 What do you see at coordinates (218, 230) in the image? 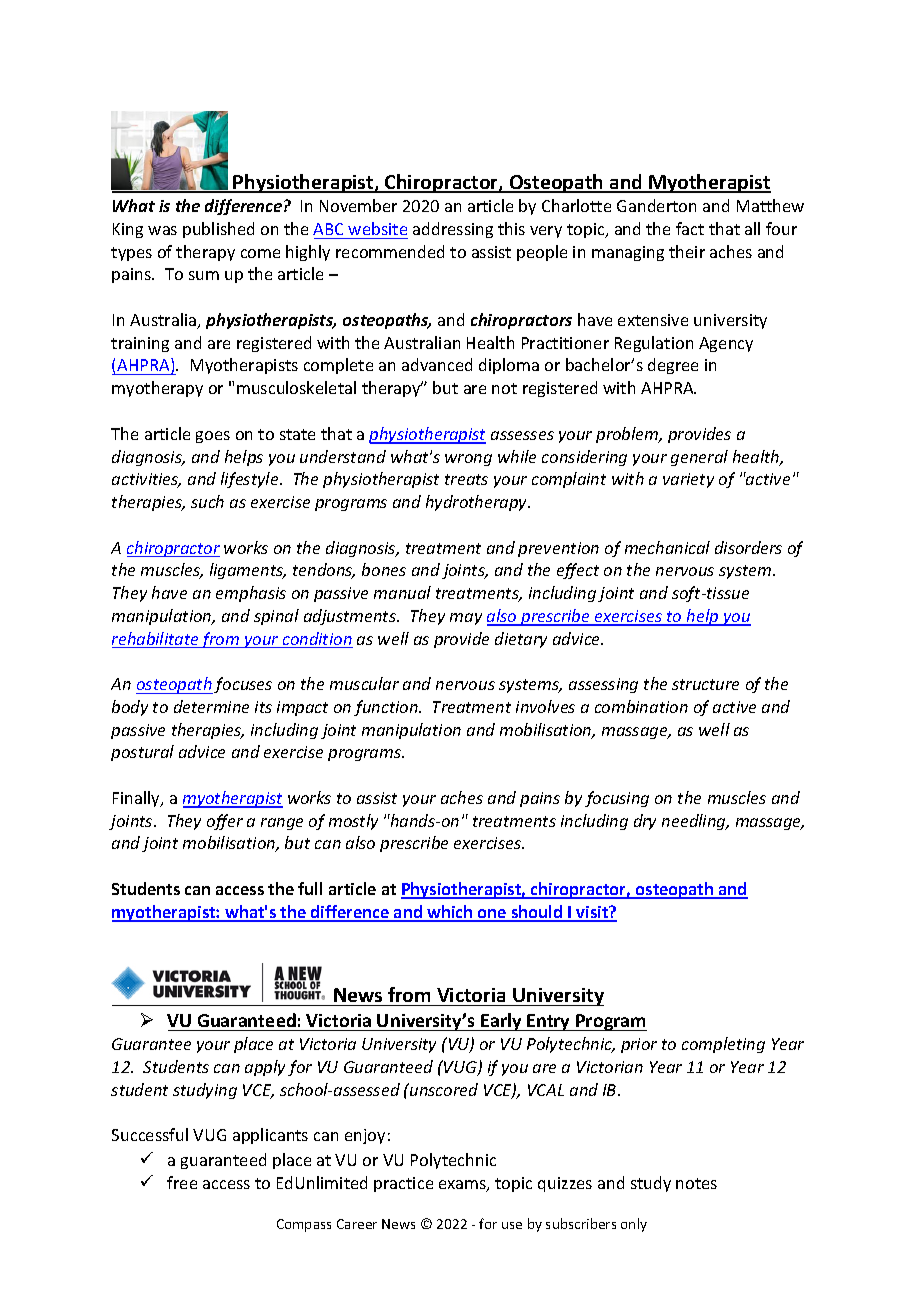
I see `published` at bounding box center [218, 230].
